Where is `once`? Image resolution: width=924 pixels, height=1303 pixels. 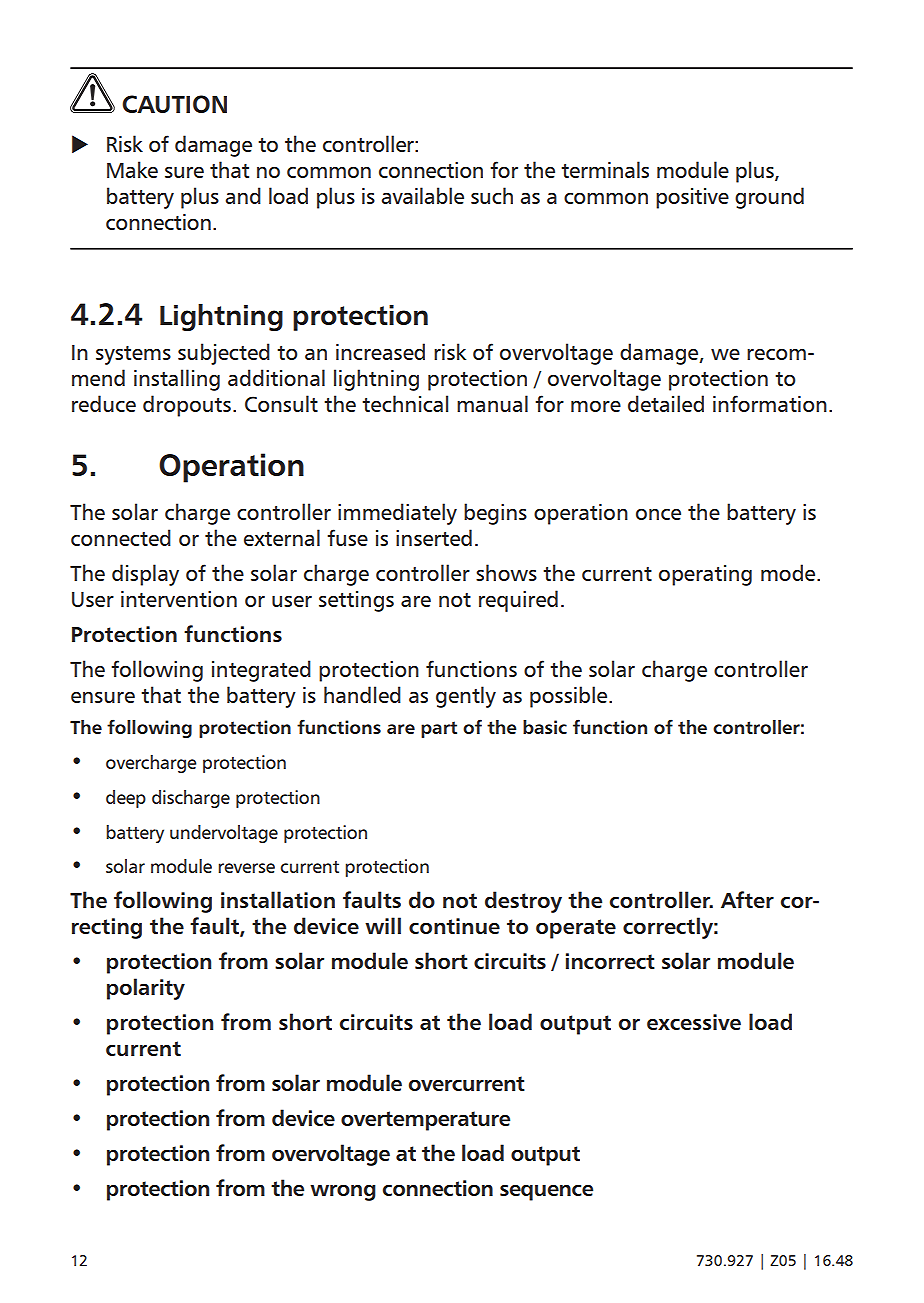 once is located at coordinates (658, 514).
